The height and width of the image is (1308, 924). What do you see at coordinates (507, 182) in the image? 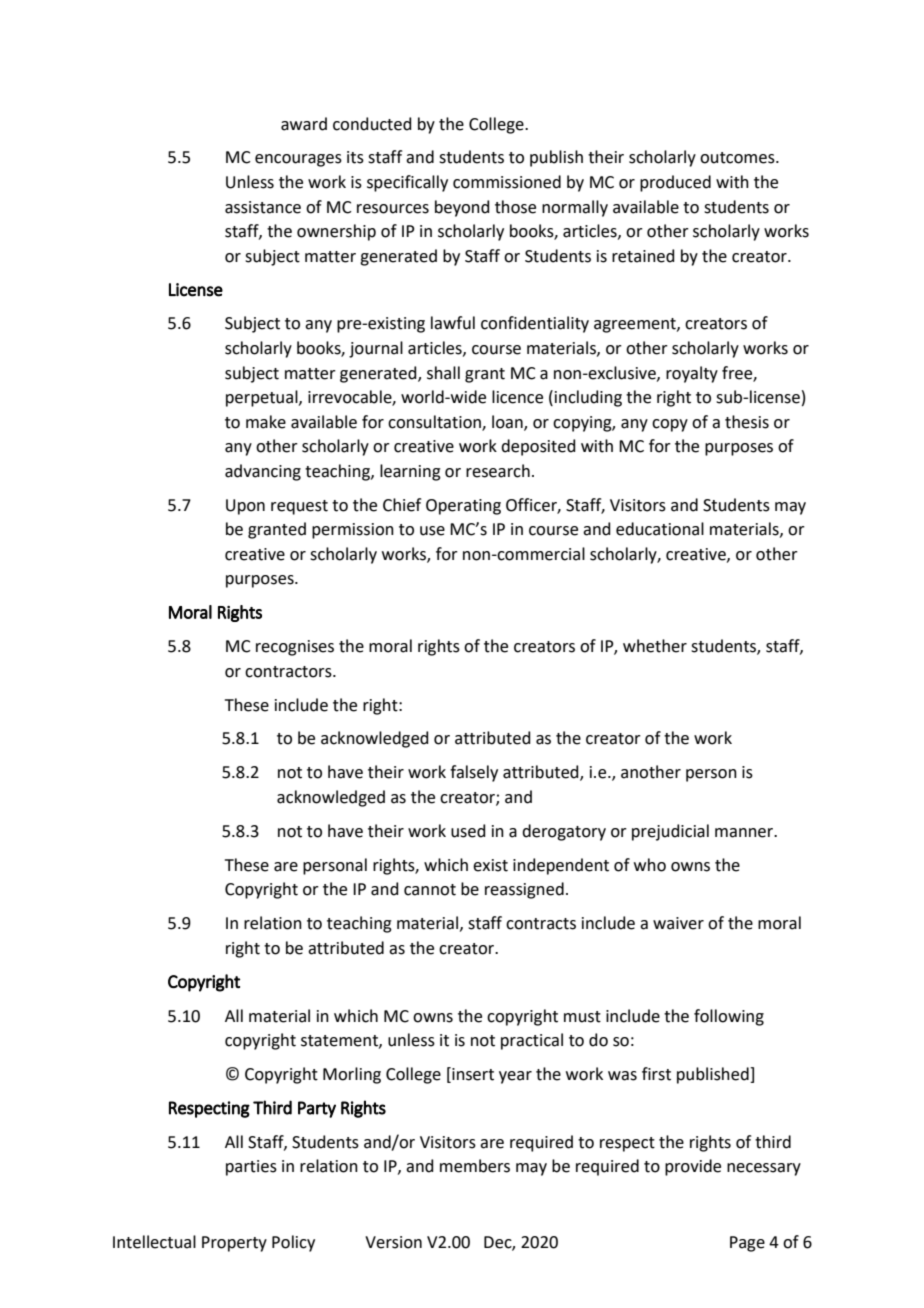
I see `commissioned` at bounding box center [507, 182].
